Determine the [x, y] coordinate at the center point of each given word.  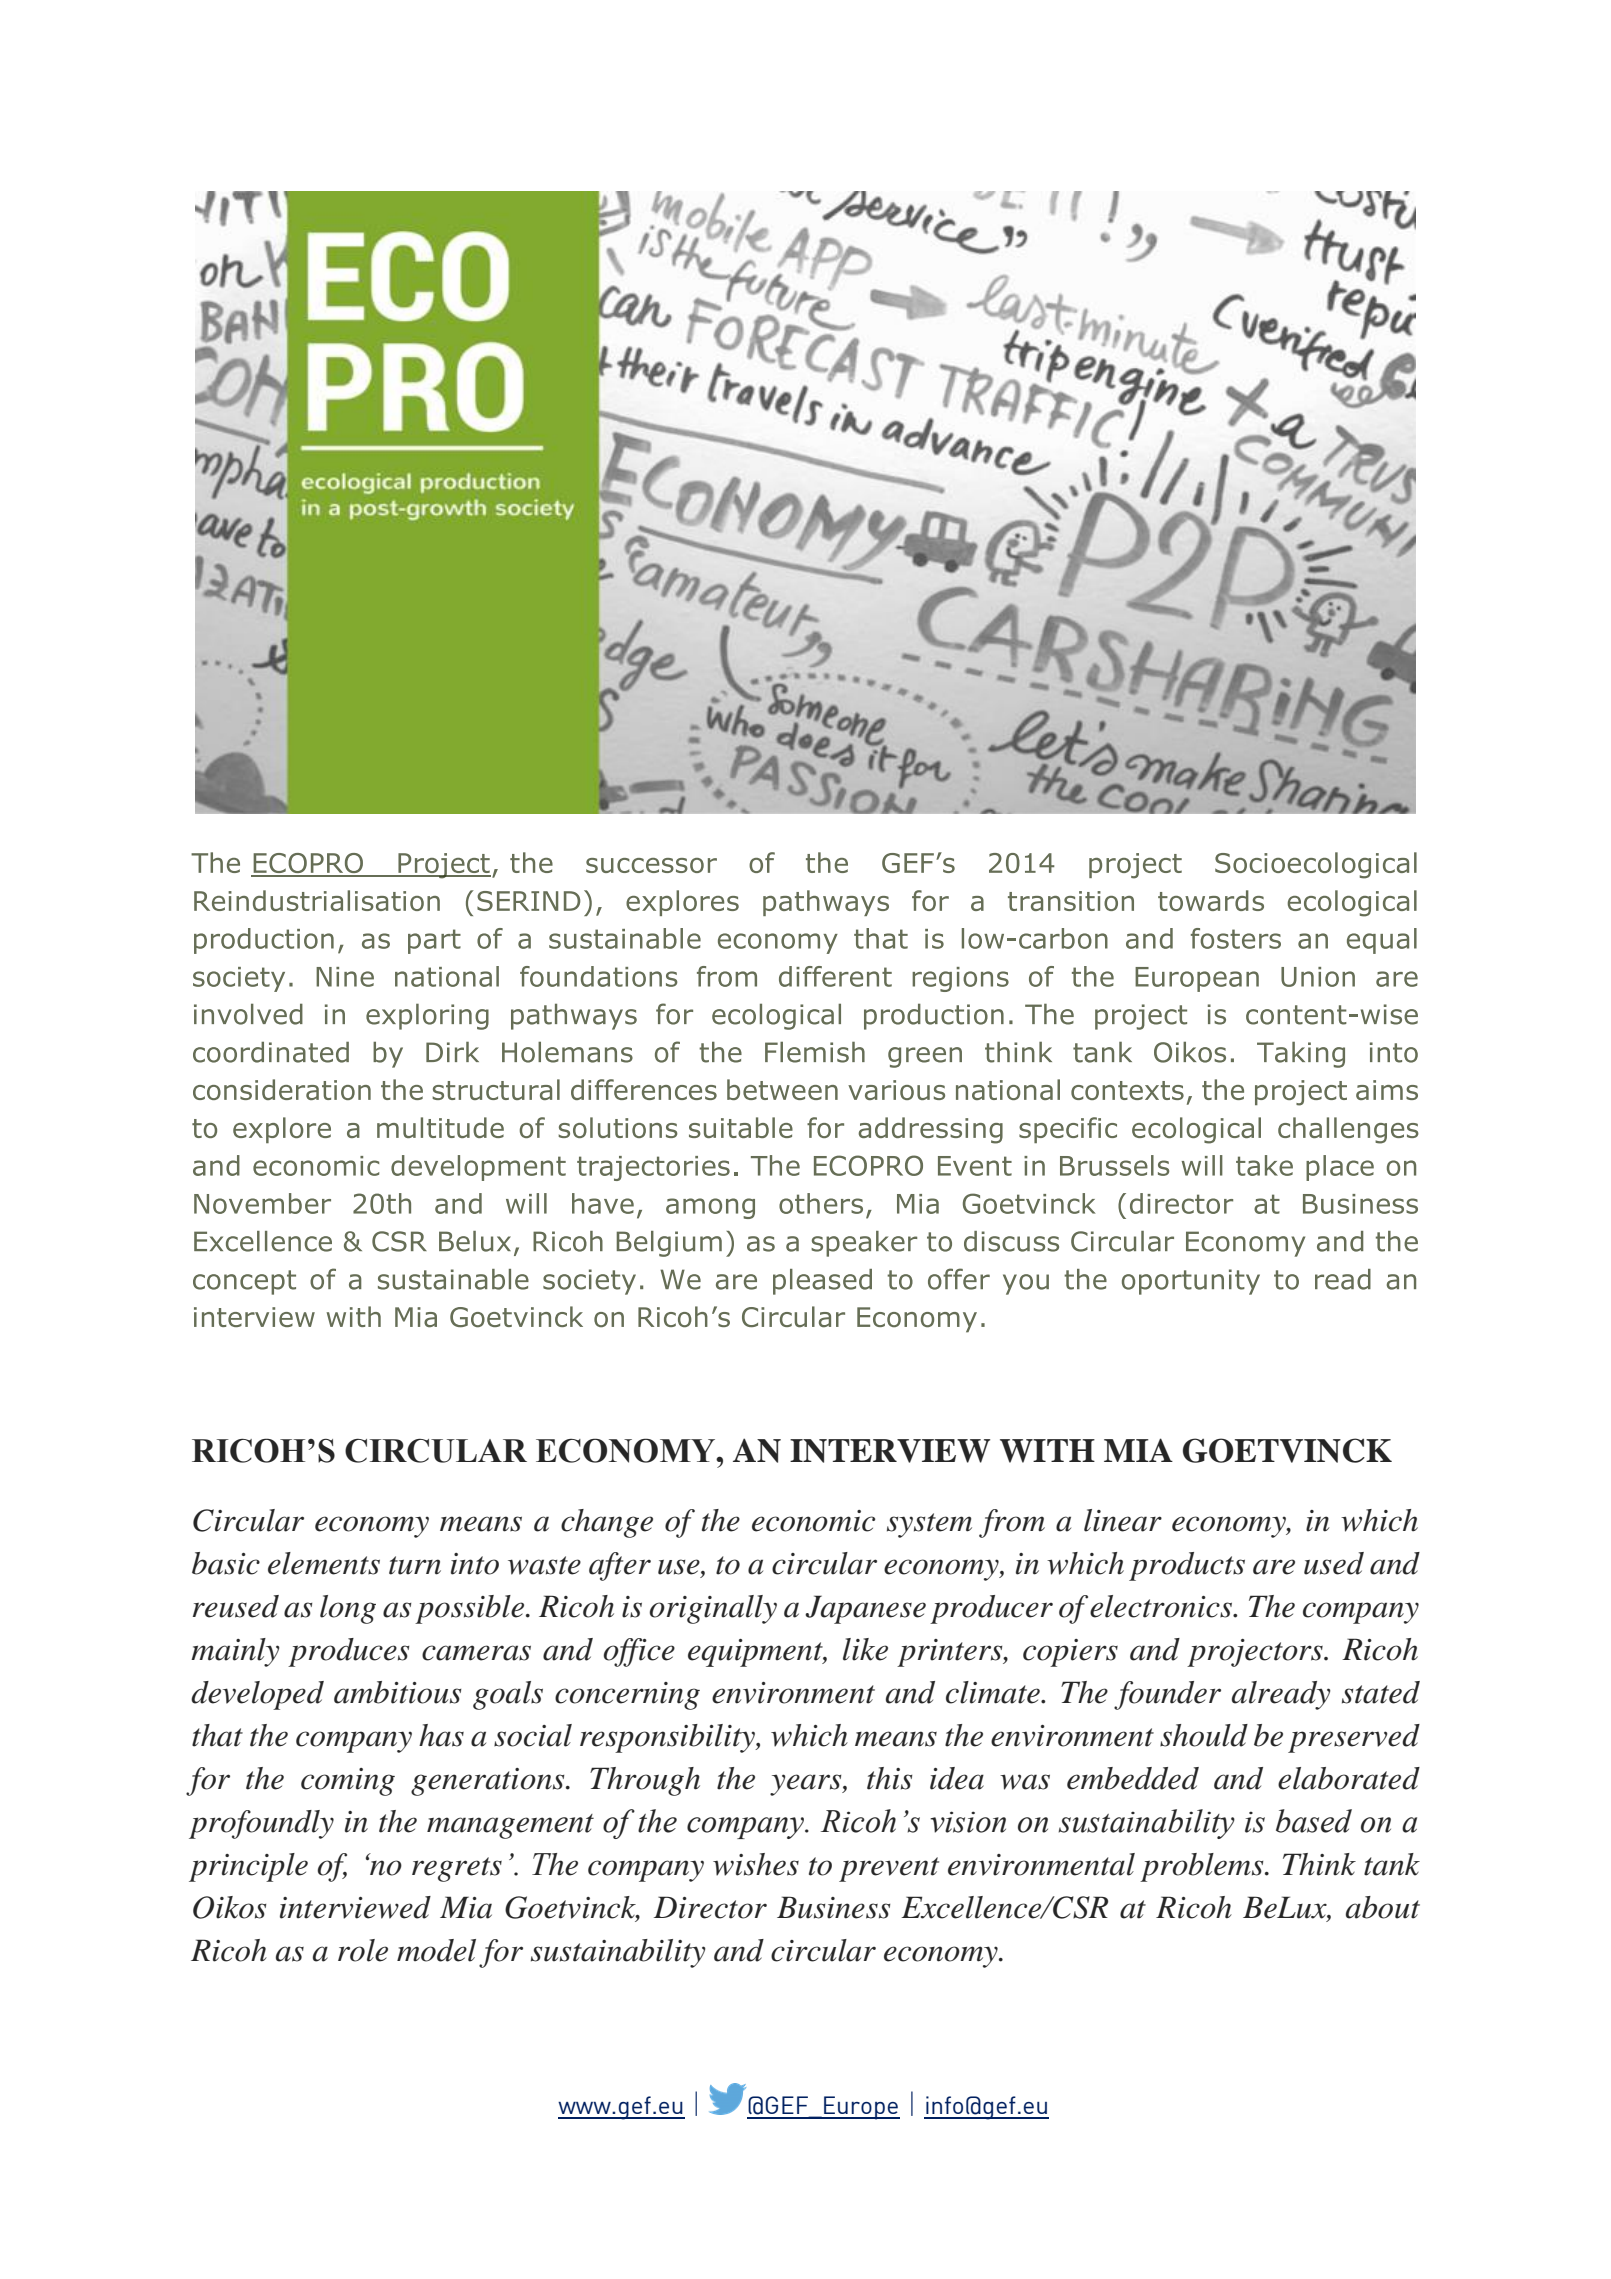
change [607, 1523]
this [889, 1778]
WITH [1047, 1451]
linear [1123, 1520]
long [348, 1609]
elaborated [1349, 1778]
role [363, 1950]
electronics [1162, 1606]
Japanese [865, 1609]
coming [348, 1782]
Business [833, 1907]
